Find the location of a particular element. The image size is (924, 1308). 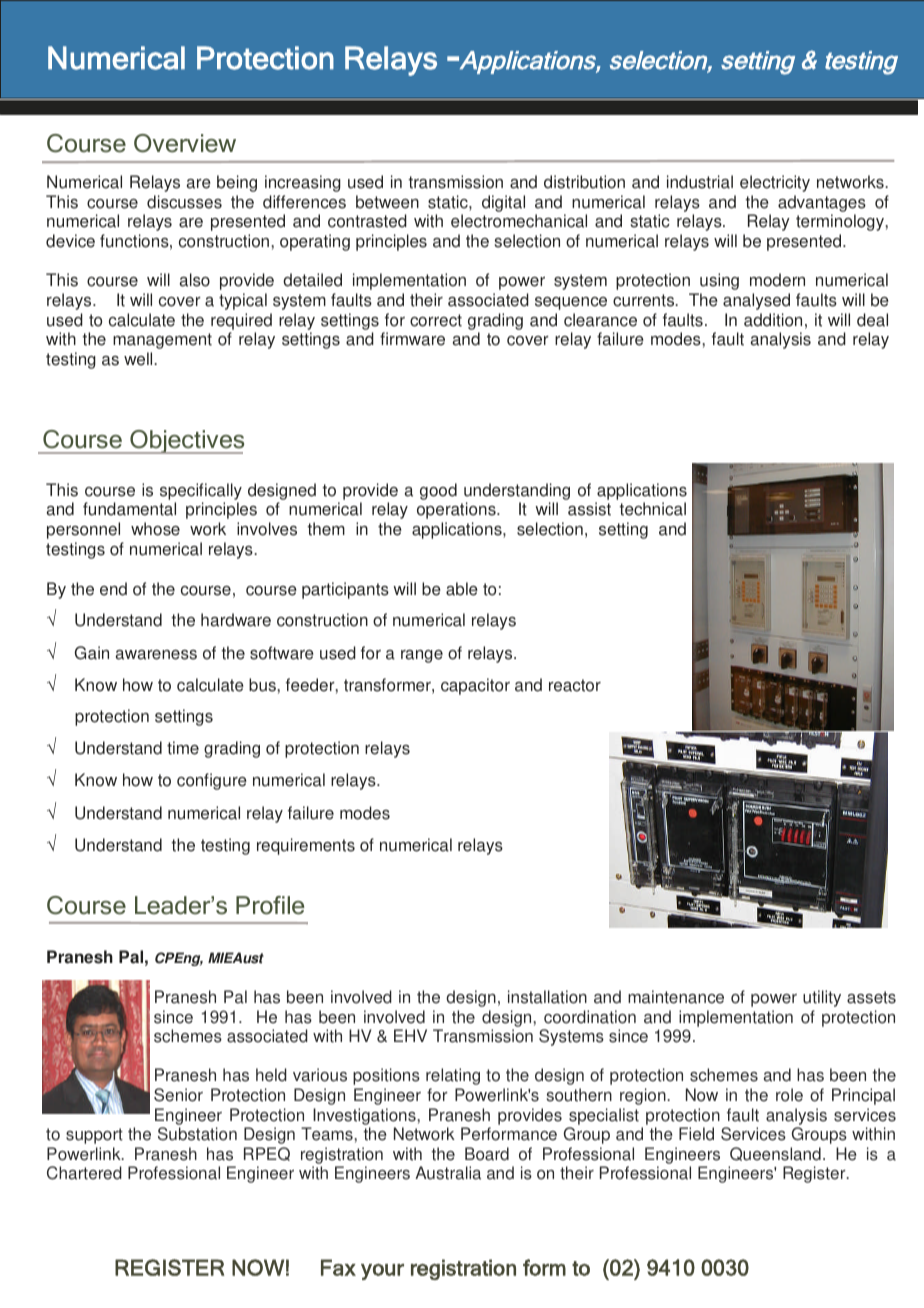

requirements is located at coordinates (306, 846).
